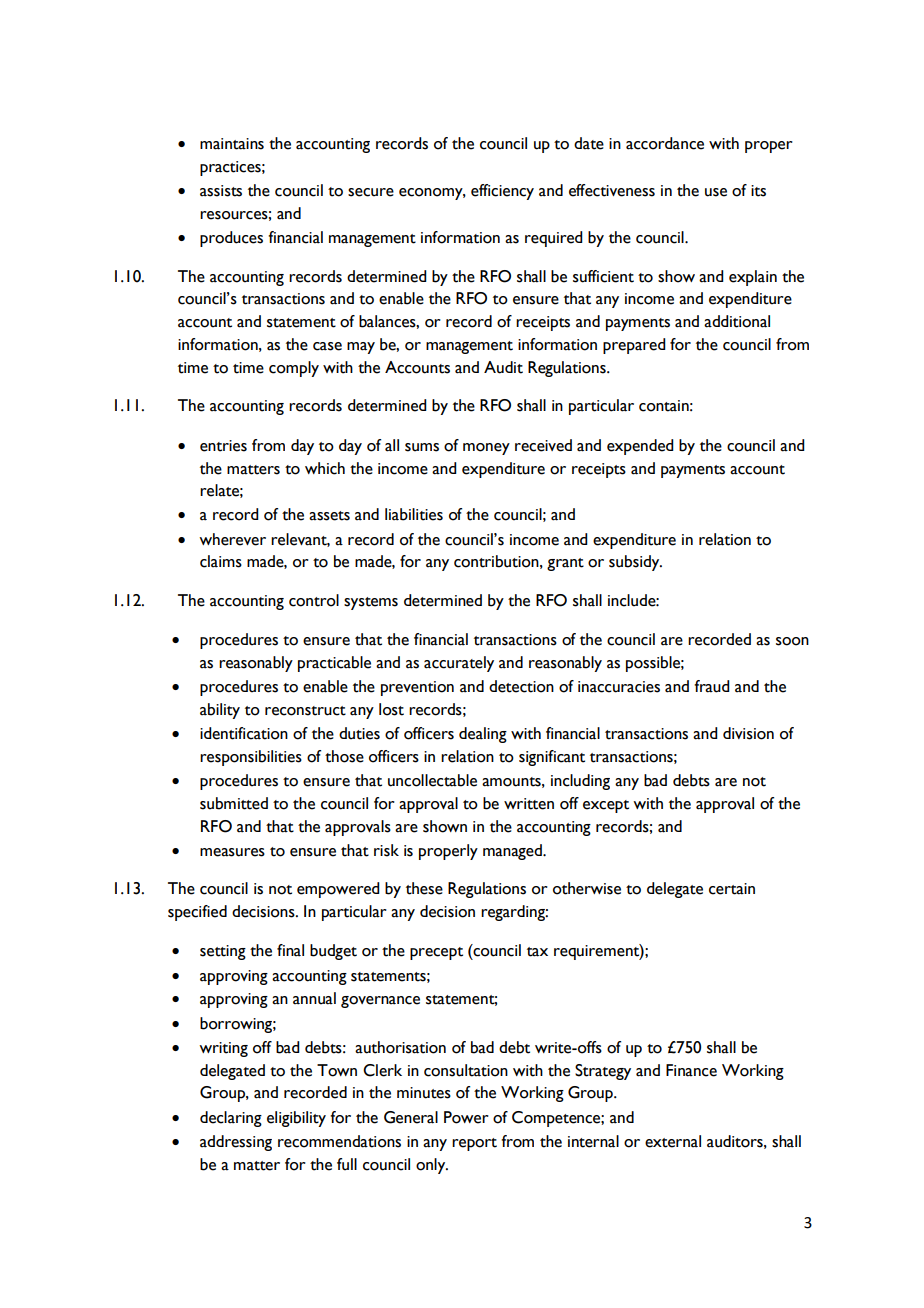 Image resolution: width=924 pixels, height=1308 pixels. Describe the element at coordinates (529, 804) in the document. I see `written` at that location.
